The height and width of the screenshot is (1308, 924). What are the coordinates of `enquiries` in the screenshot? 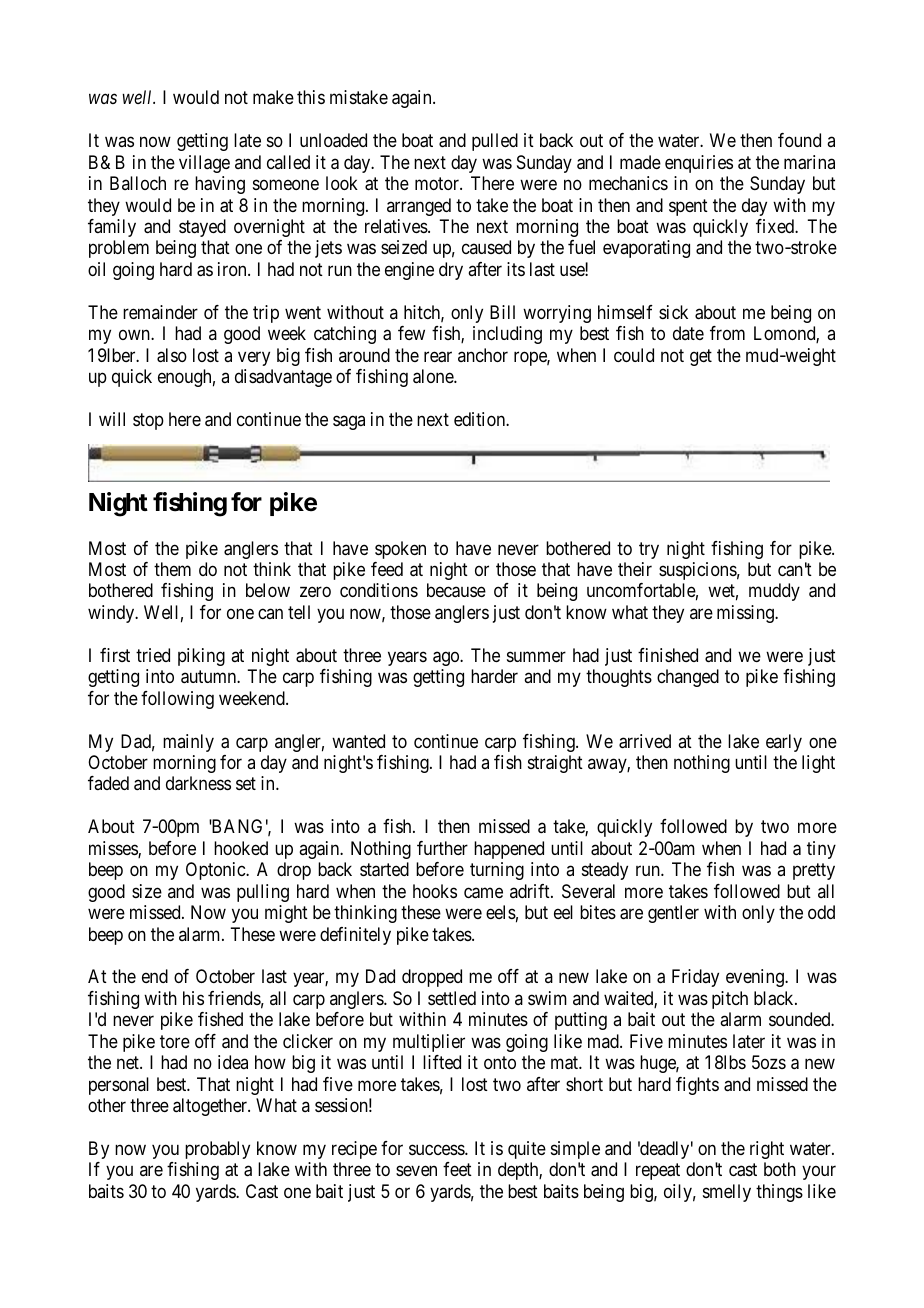 It's located at (699, 164).
